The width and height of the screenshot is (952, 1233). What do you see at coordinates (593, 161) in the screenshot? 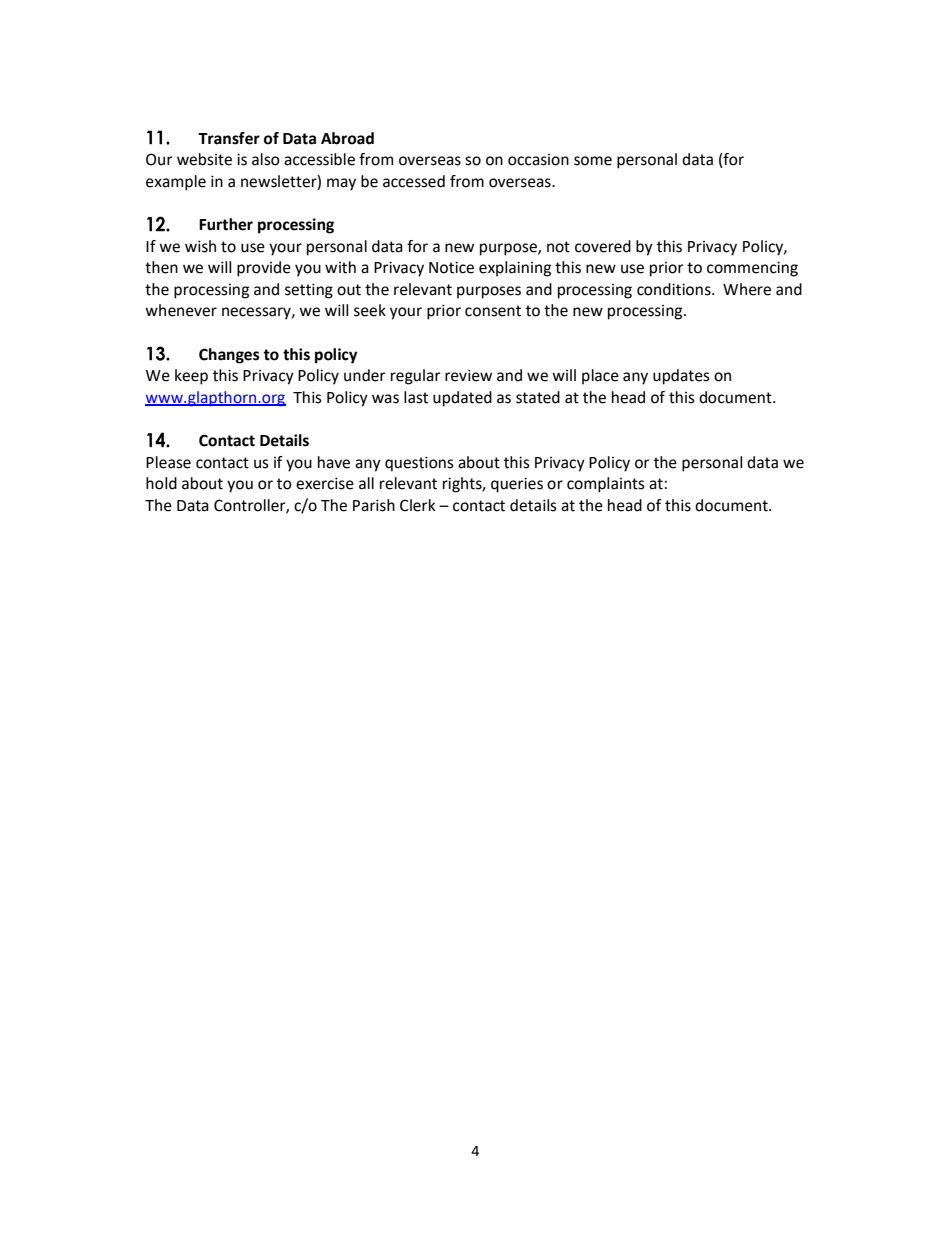
I see `some` at bounding box center [593, 161].
